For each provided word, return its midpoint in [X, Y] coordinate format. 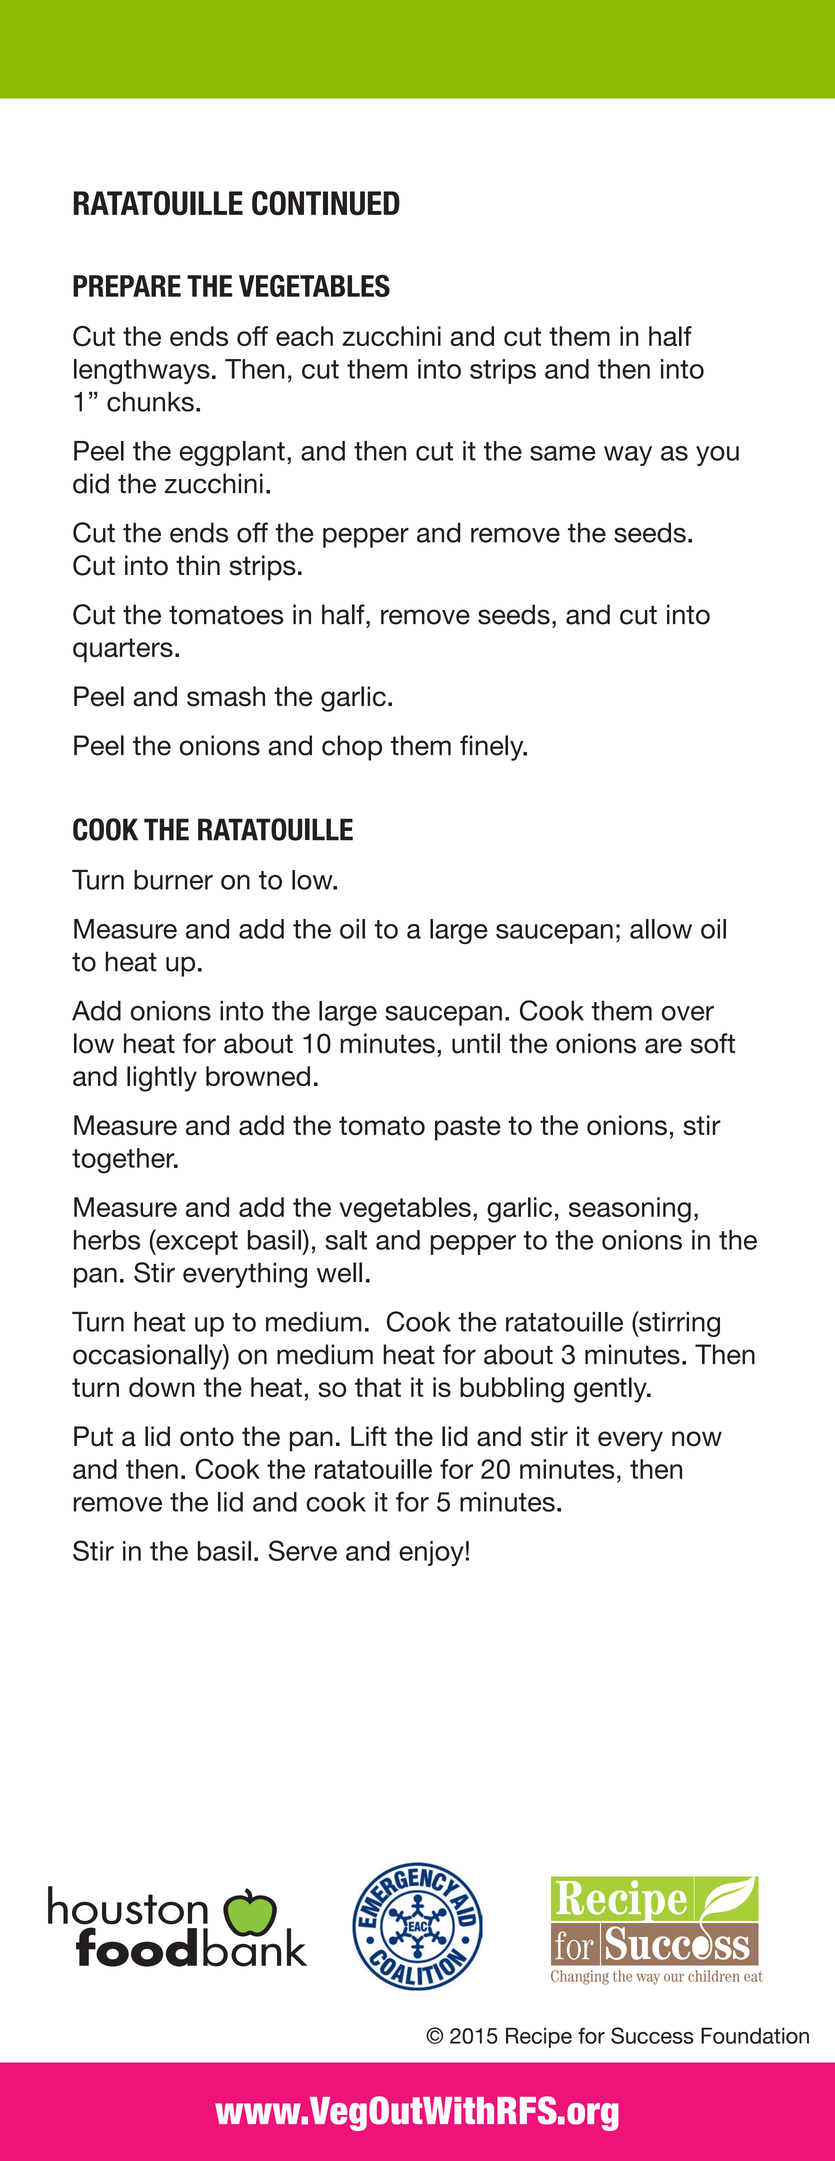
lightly [162, 1079]
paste [468, 1128]
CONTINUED [326, 203]
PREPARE [127, 286]
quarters [123, 650]
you [717, 456]
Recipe [539, 2037]
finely [493, 748]
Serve [303, 1550]
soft [712, 1043]
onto [207, 1437]
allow [661, 929]
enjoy [431, 1554]
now [697, 1439]
